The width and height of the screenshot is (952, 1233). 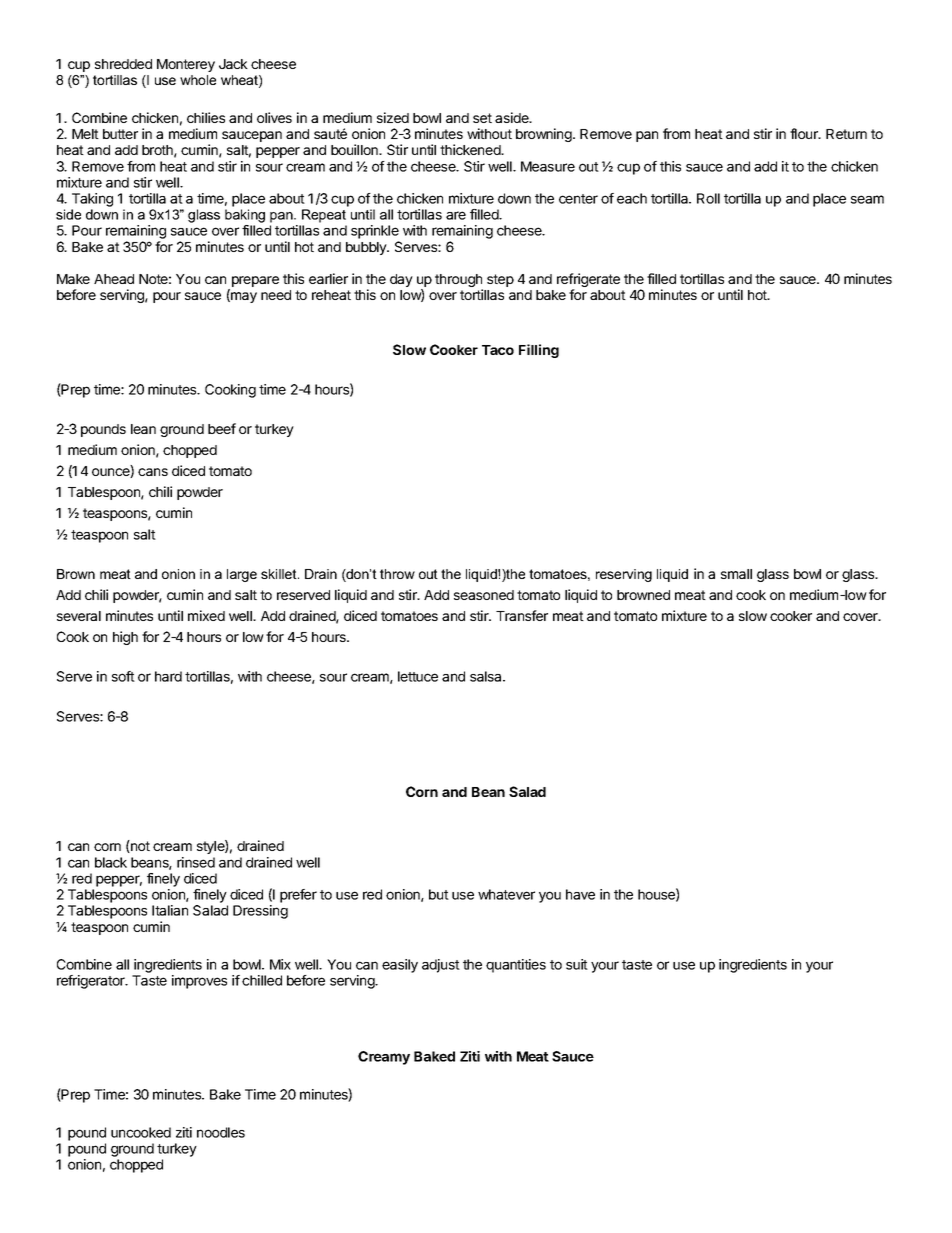 I want to click on cans, so click(x=153, y=472).
